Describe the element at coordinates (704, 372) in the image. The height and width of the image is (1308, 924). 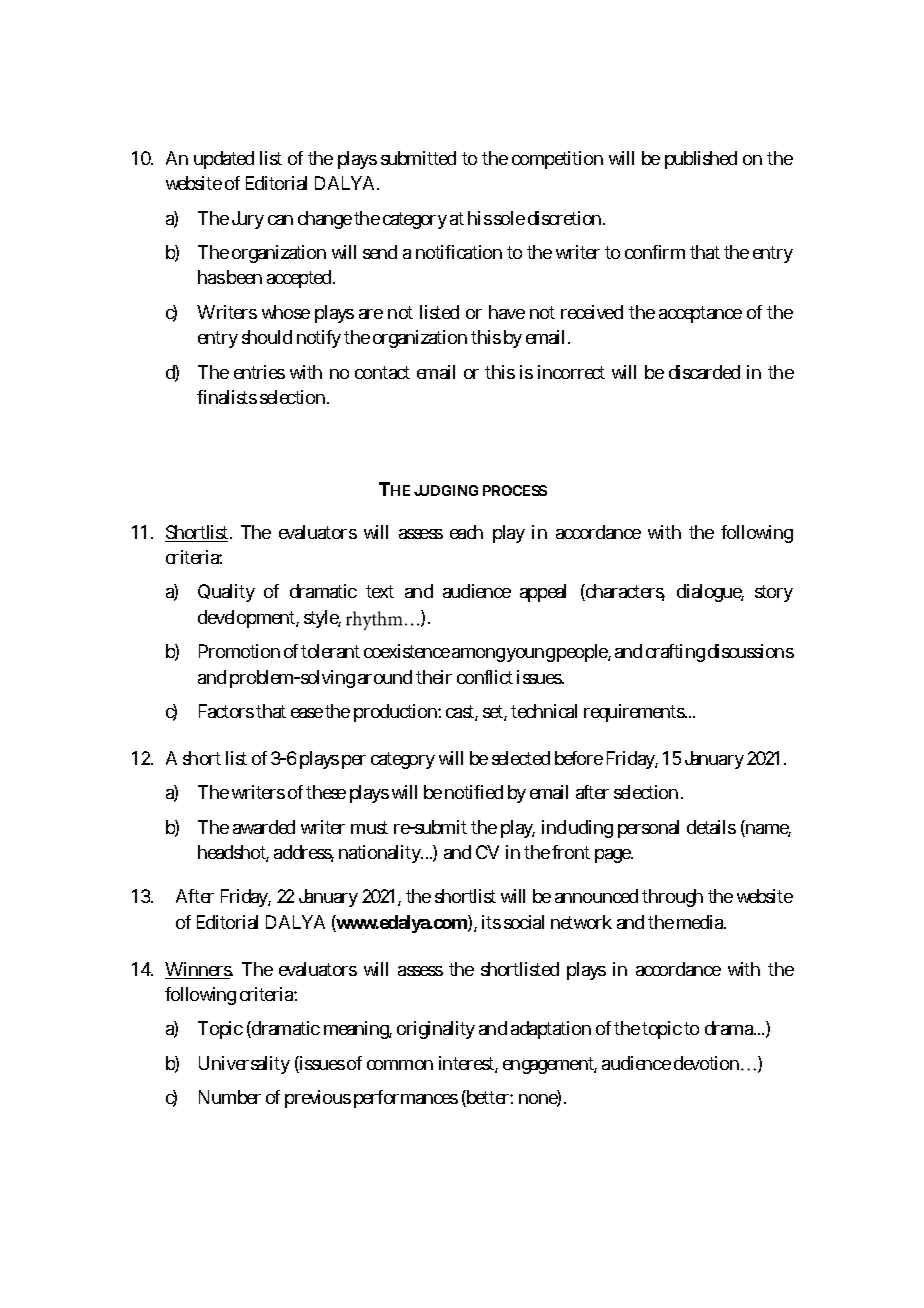
I see `discarded` at that location.
